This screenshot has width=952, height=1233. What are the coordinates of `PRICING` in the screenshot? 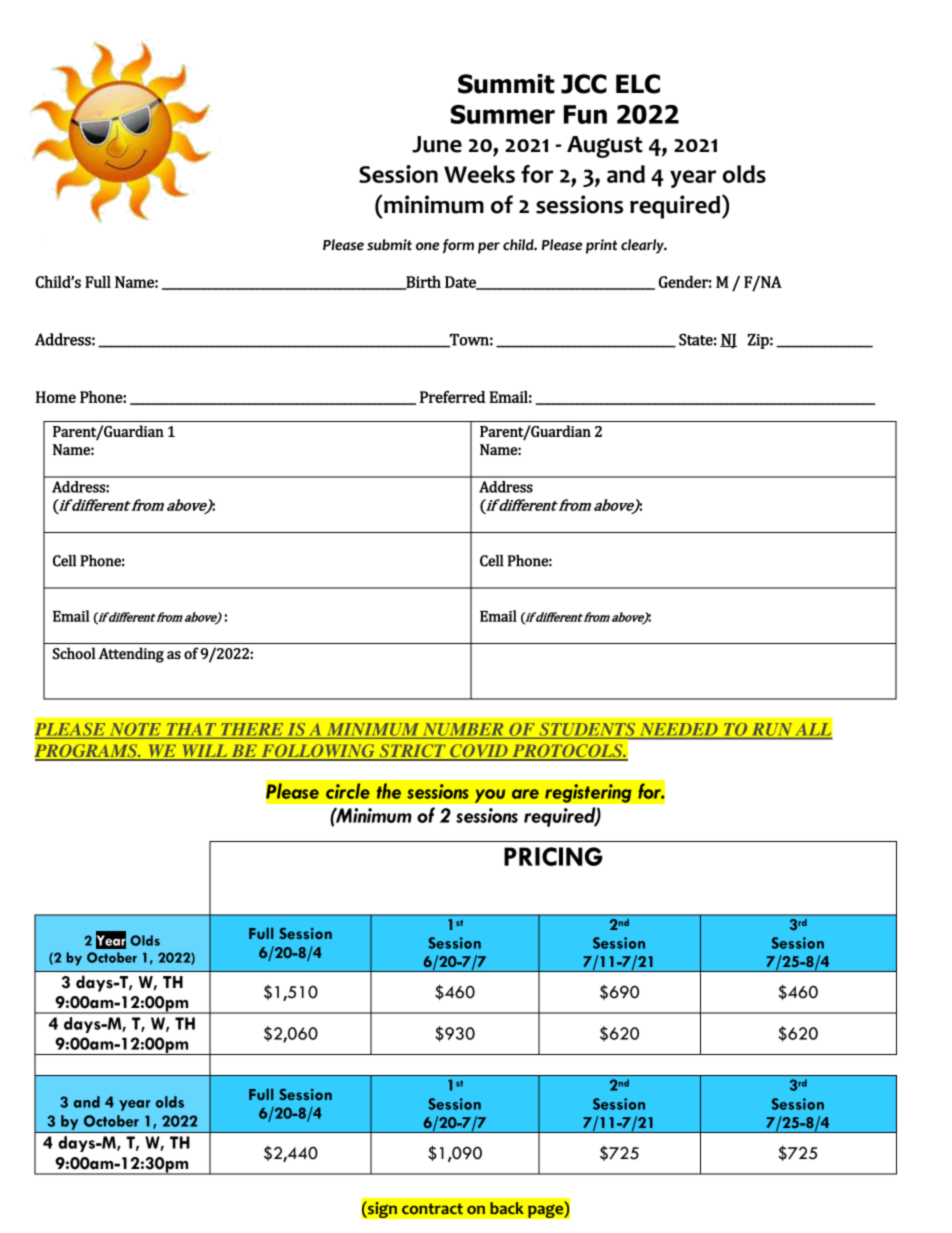 It's located at (553, 856).
